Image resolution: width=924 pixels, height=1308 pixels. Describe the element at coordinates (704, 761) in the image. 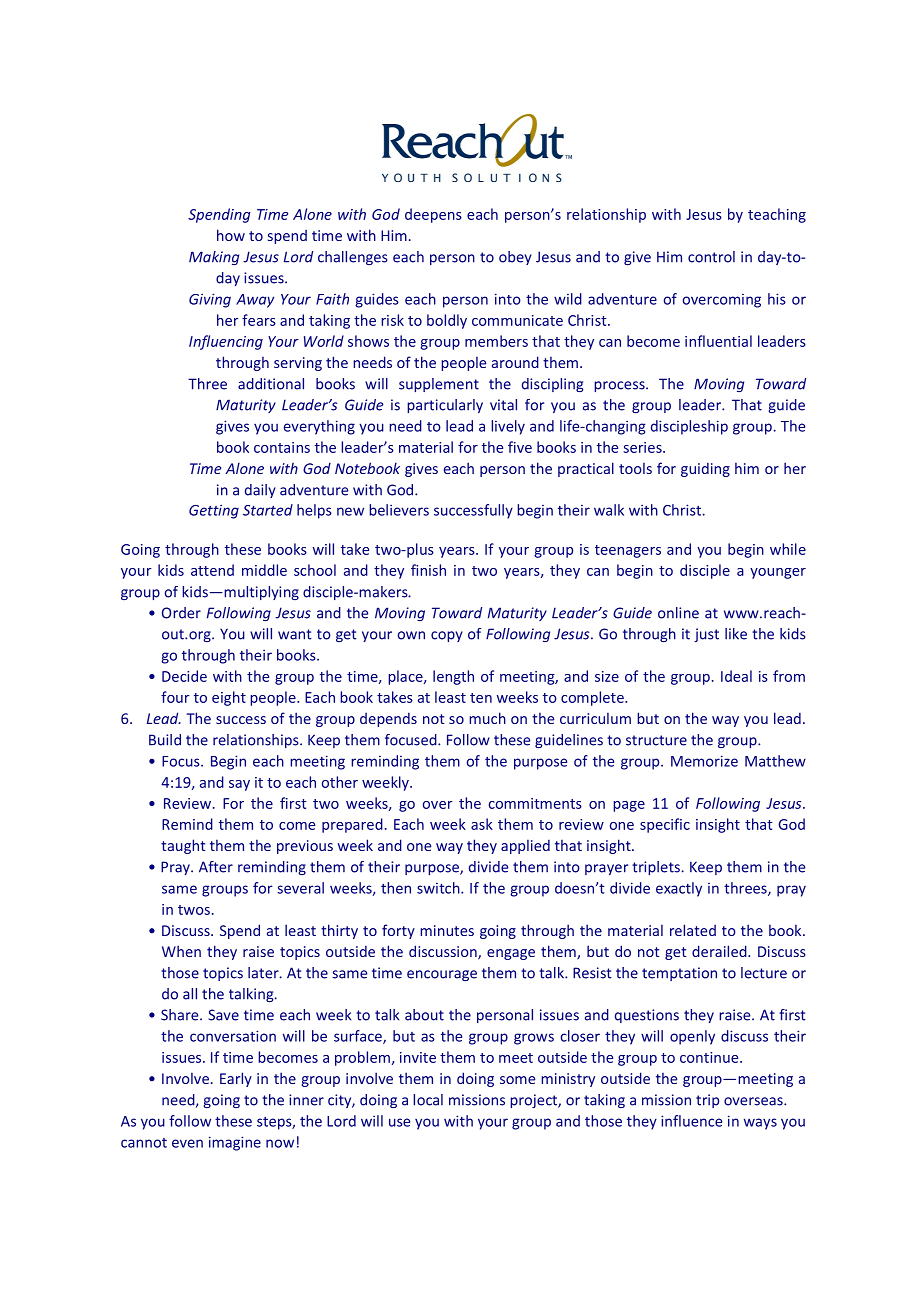

I see `Memorize` at that location.
